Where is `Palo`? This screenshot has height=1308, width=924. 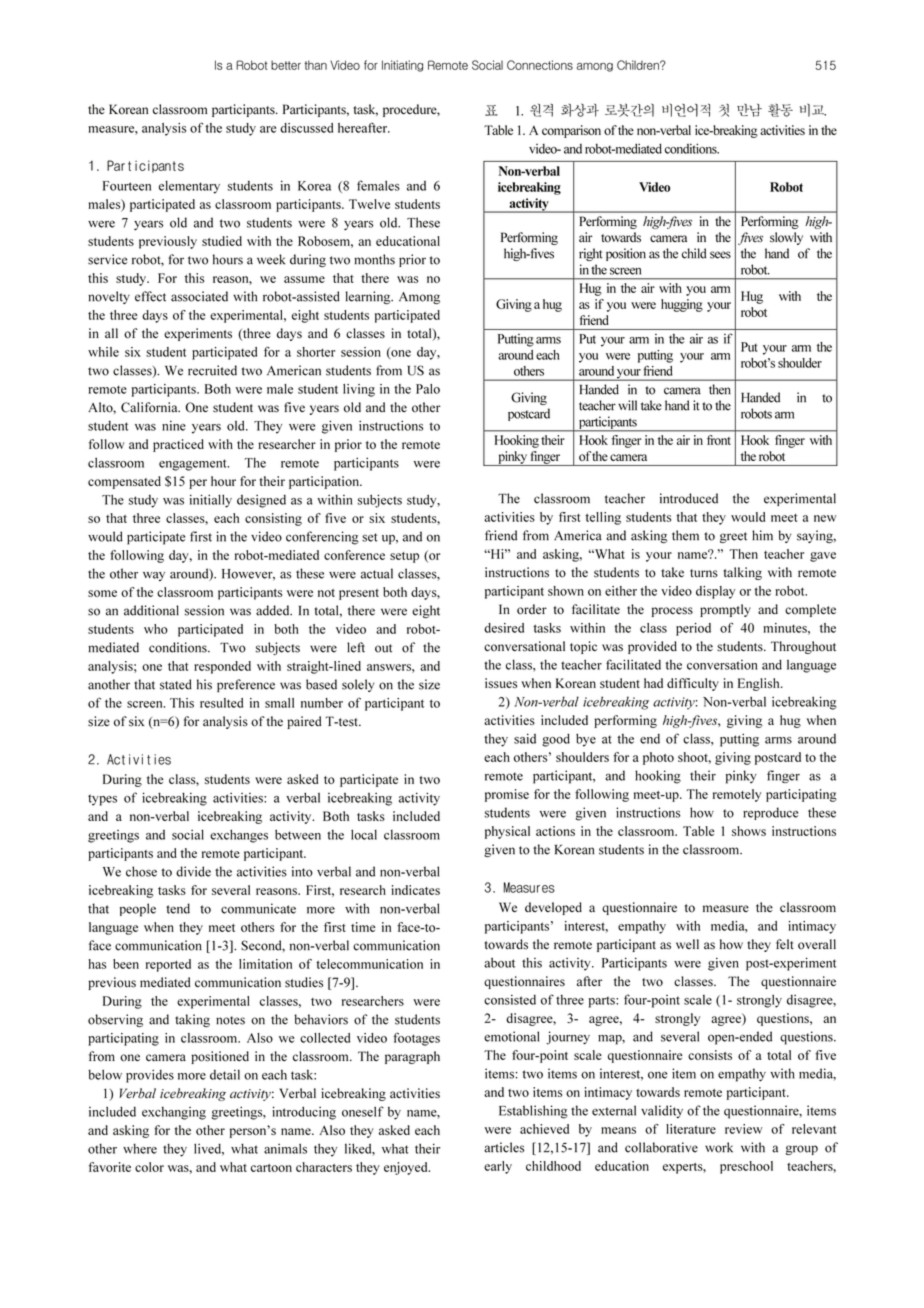
Palo is located at coordinates (428, 389).
